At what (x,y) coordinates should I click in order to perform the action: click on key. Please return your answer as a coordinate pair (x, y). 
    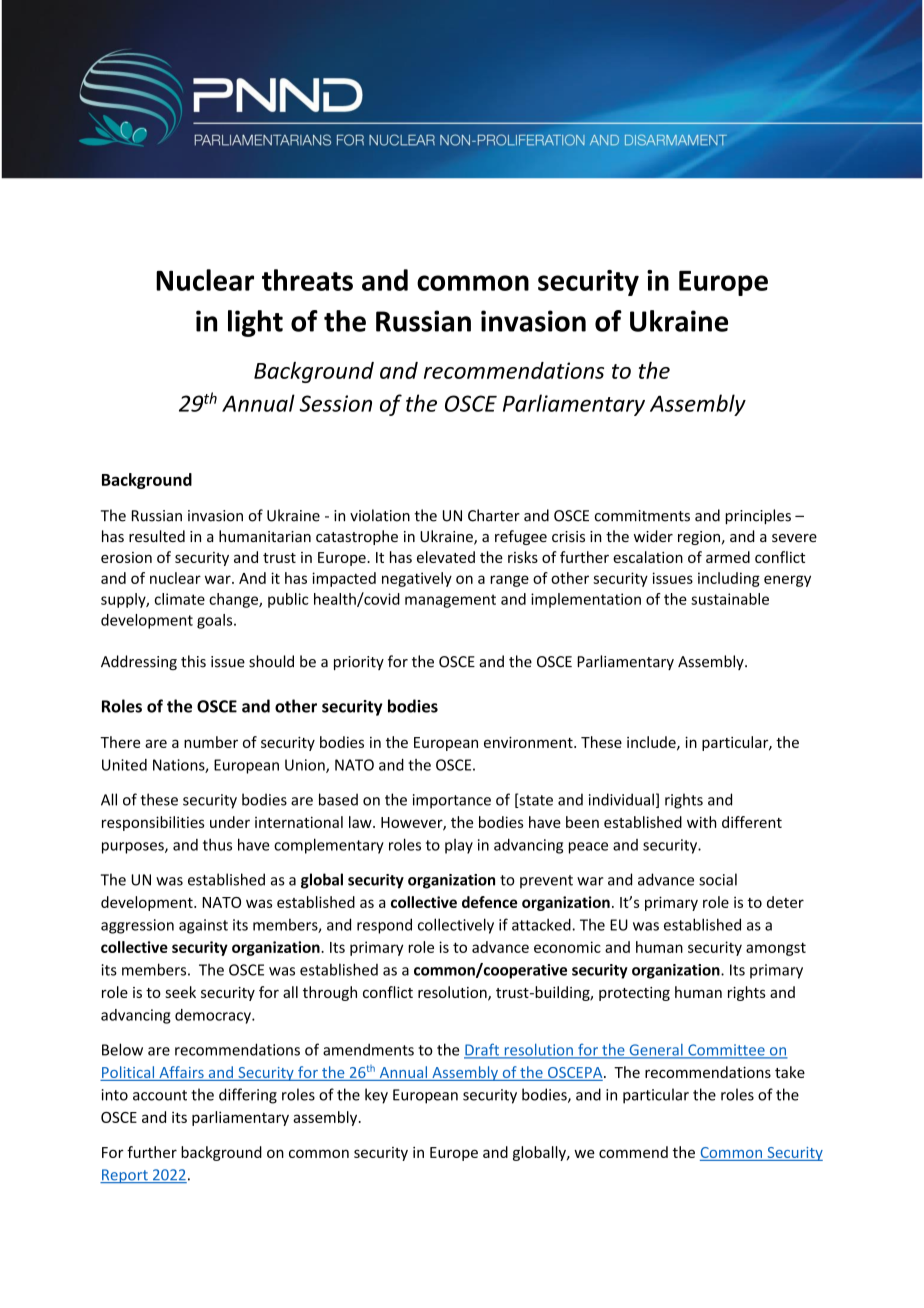
    Looking at the image, I should click on (376, 1096).
